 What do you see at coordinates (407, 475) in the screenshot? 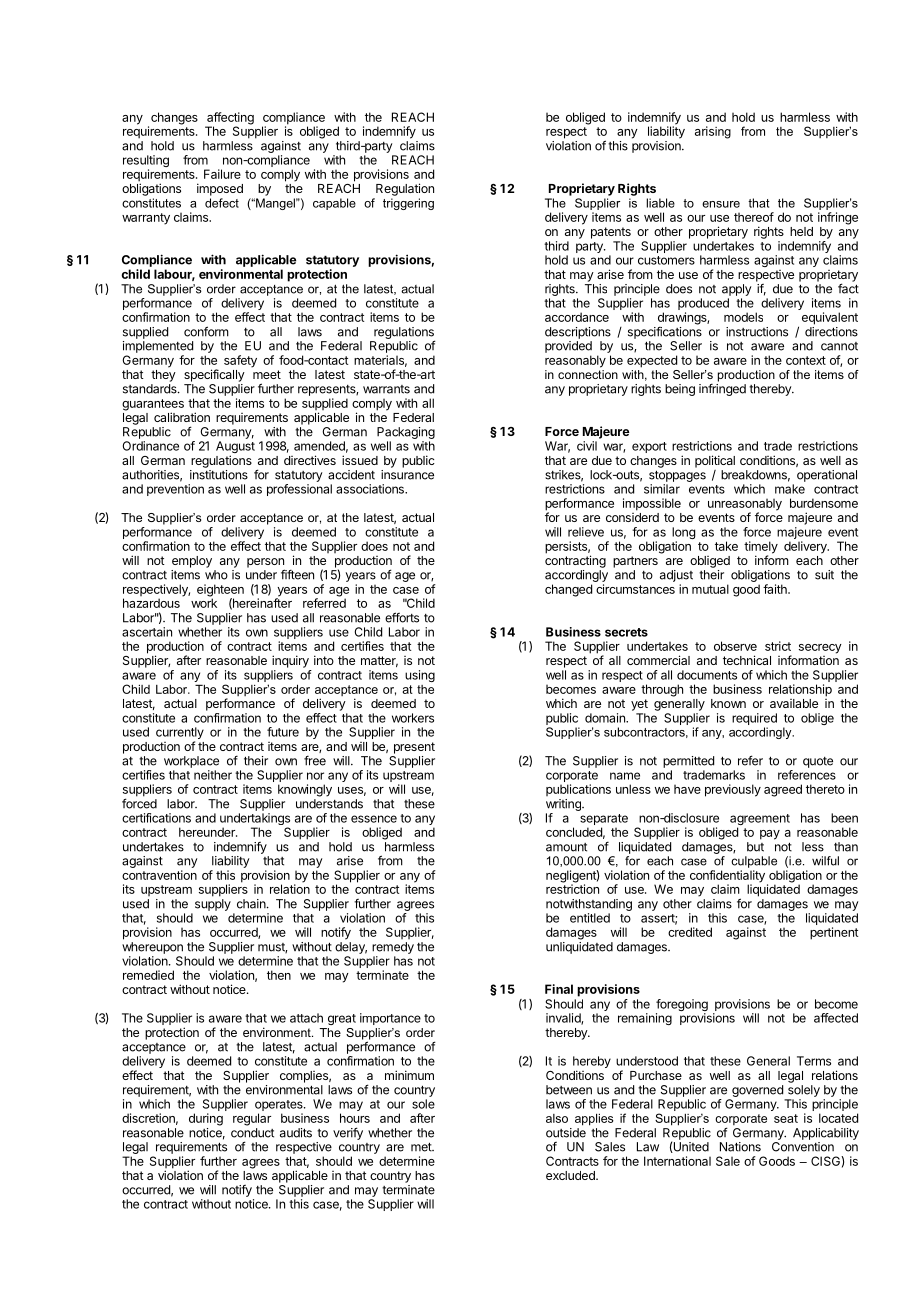
I see `insurance` at bounding box center [407, 475].
